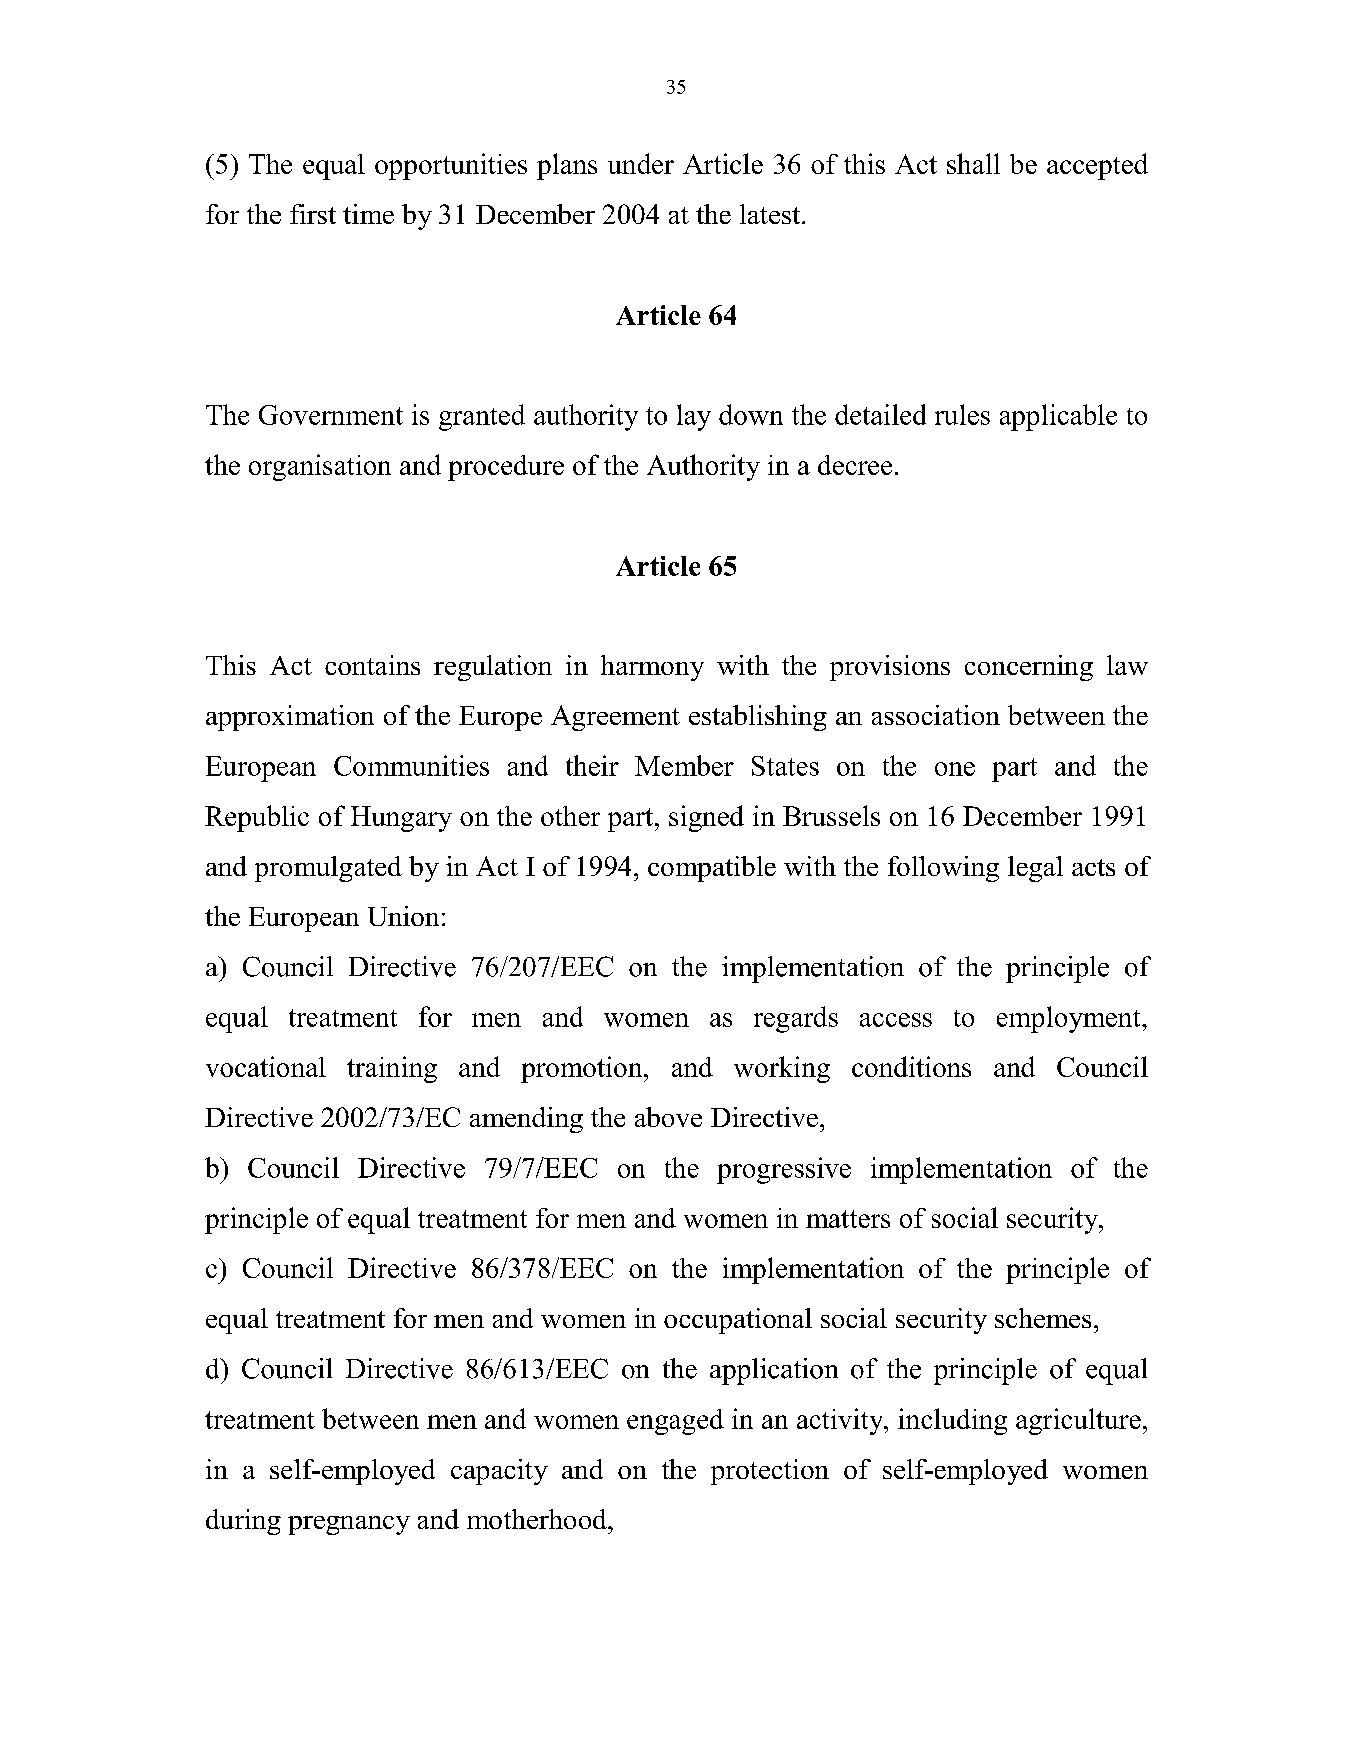 The image size is (1354, 1753). I want to click on pregnancy, so click(349, 1525).
